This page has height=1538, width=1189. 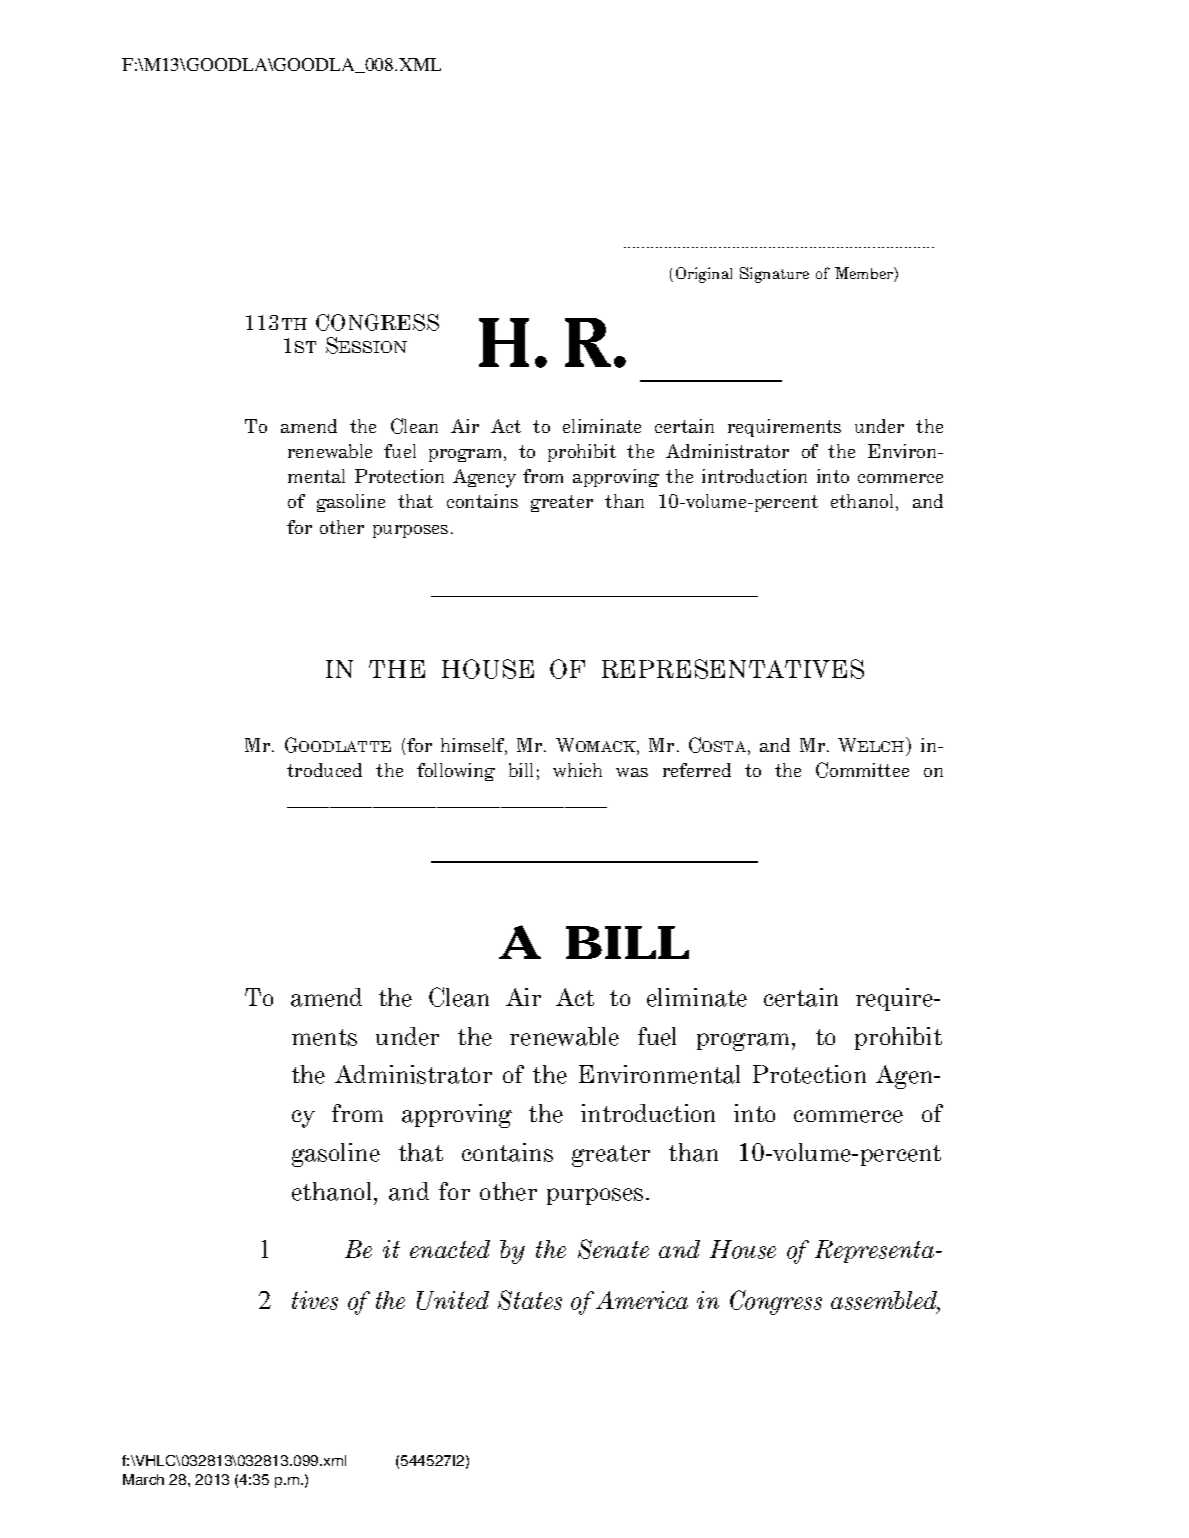 What do you see at coordinates (774, 275) in the page?
I see `Signature` at bounding box center [774, 275].
